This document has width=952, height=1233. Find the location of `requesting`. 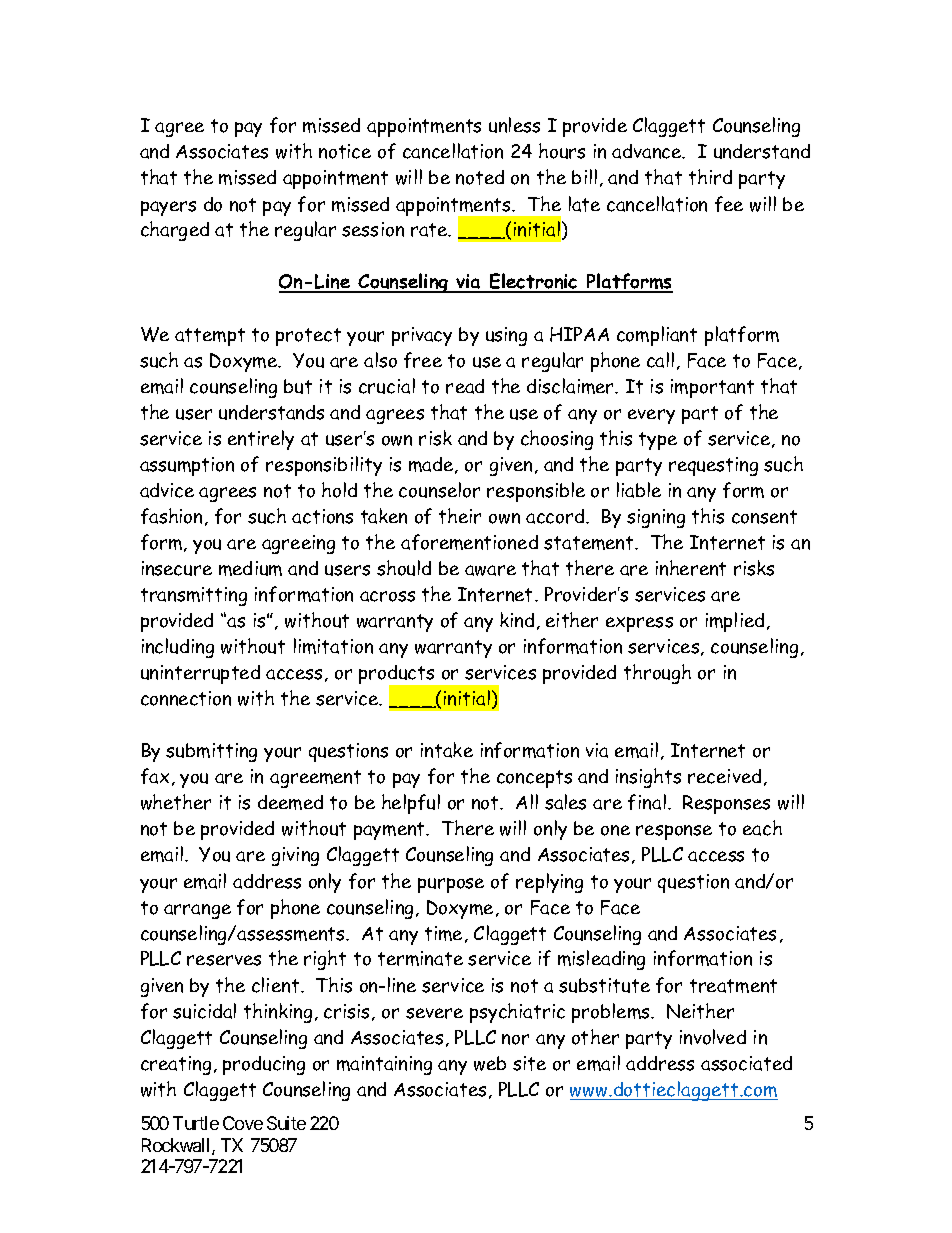

requesting is located at coordinates (713, 466).
